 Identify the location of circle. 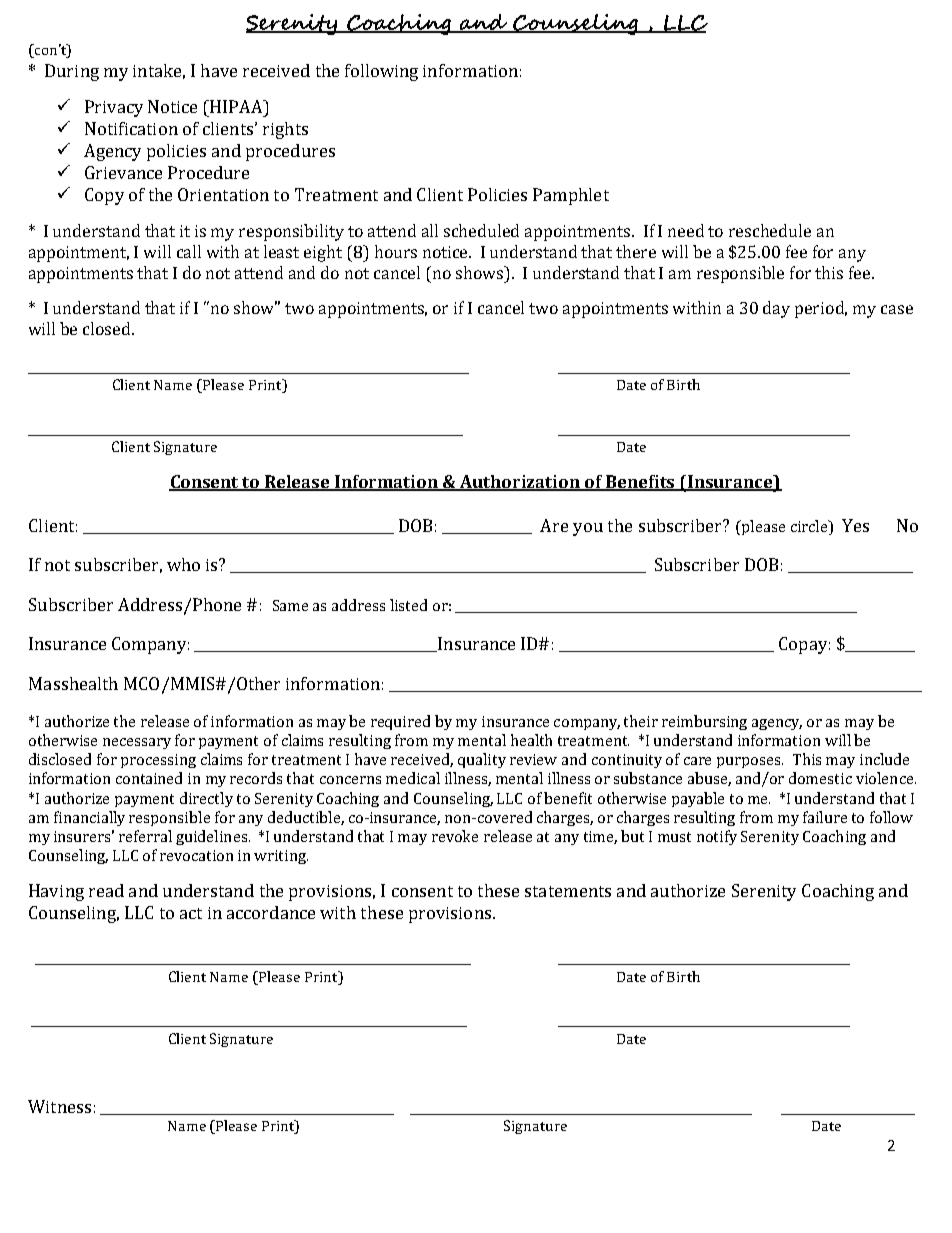
(810, 527).
